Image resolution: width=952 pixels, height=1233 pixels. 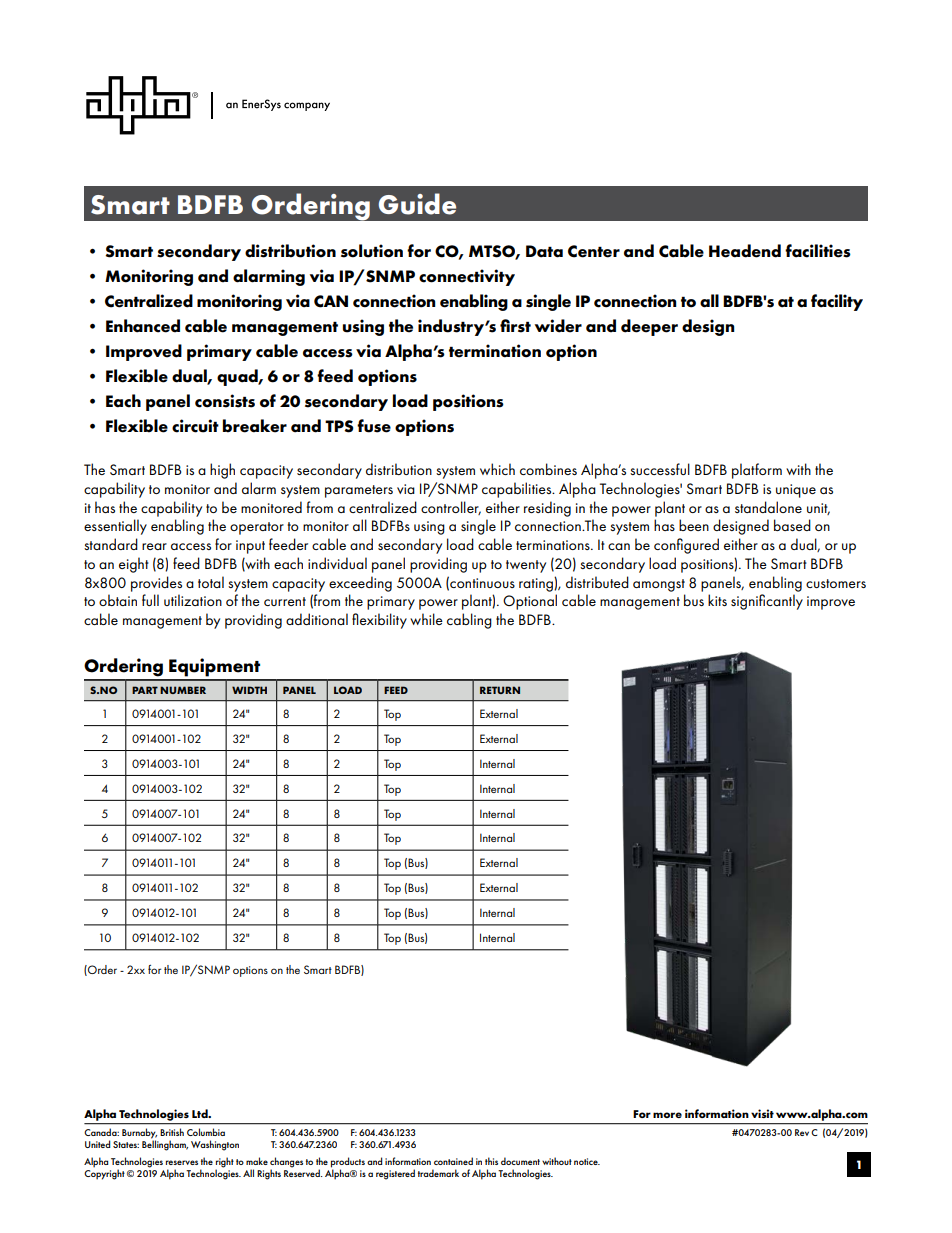 I want to click on connectivity, so click(x=467, y=277).
